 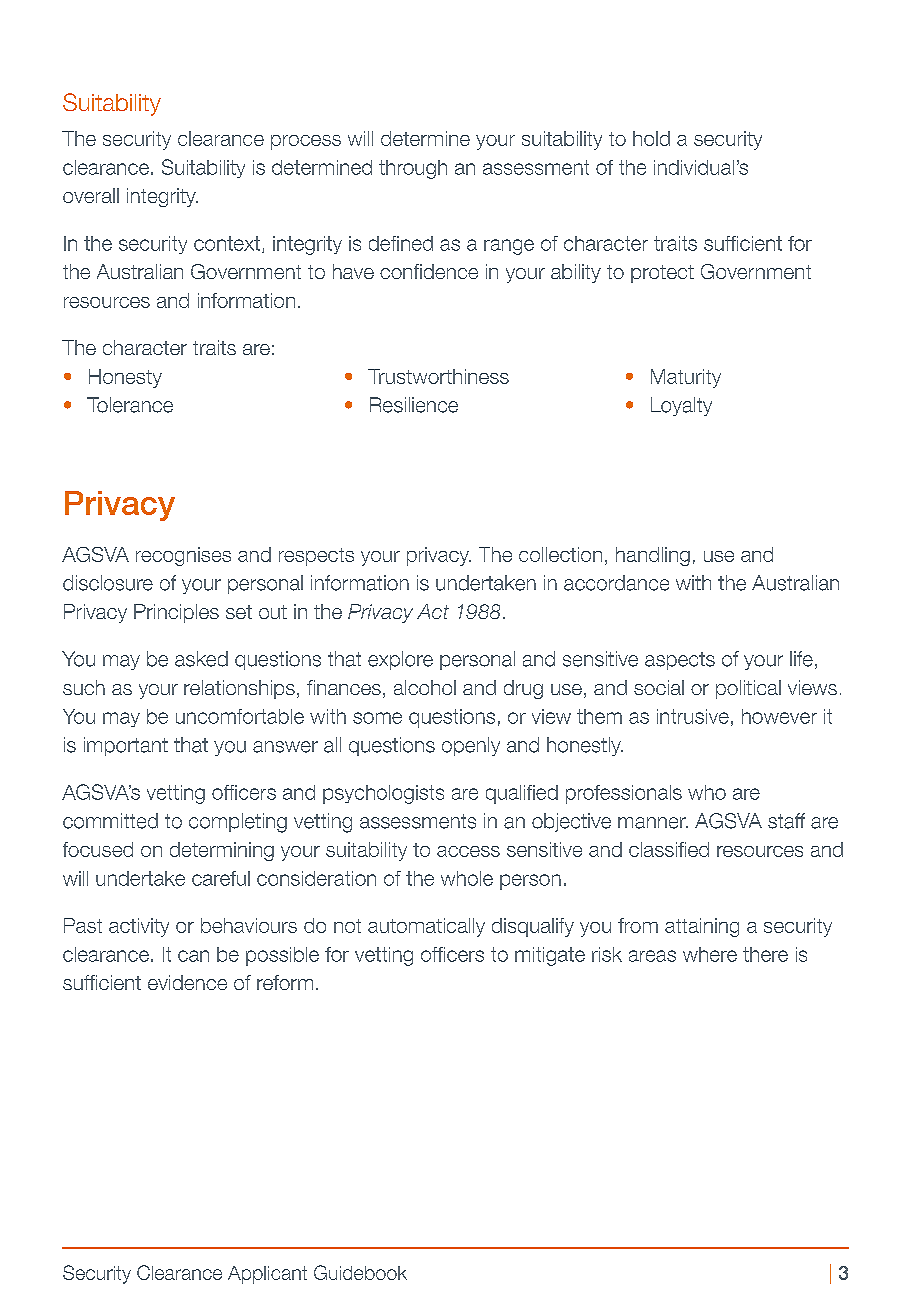 What do you see at coordinates (183, 556) in the screenshot?
I see `recognises` at bounding box center [183, 556].
